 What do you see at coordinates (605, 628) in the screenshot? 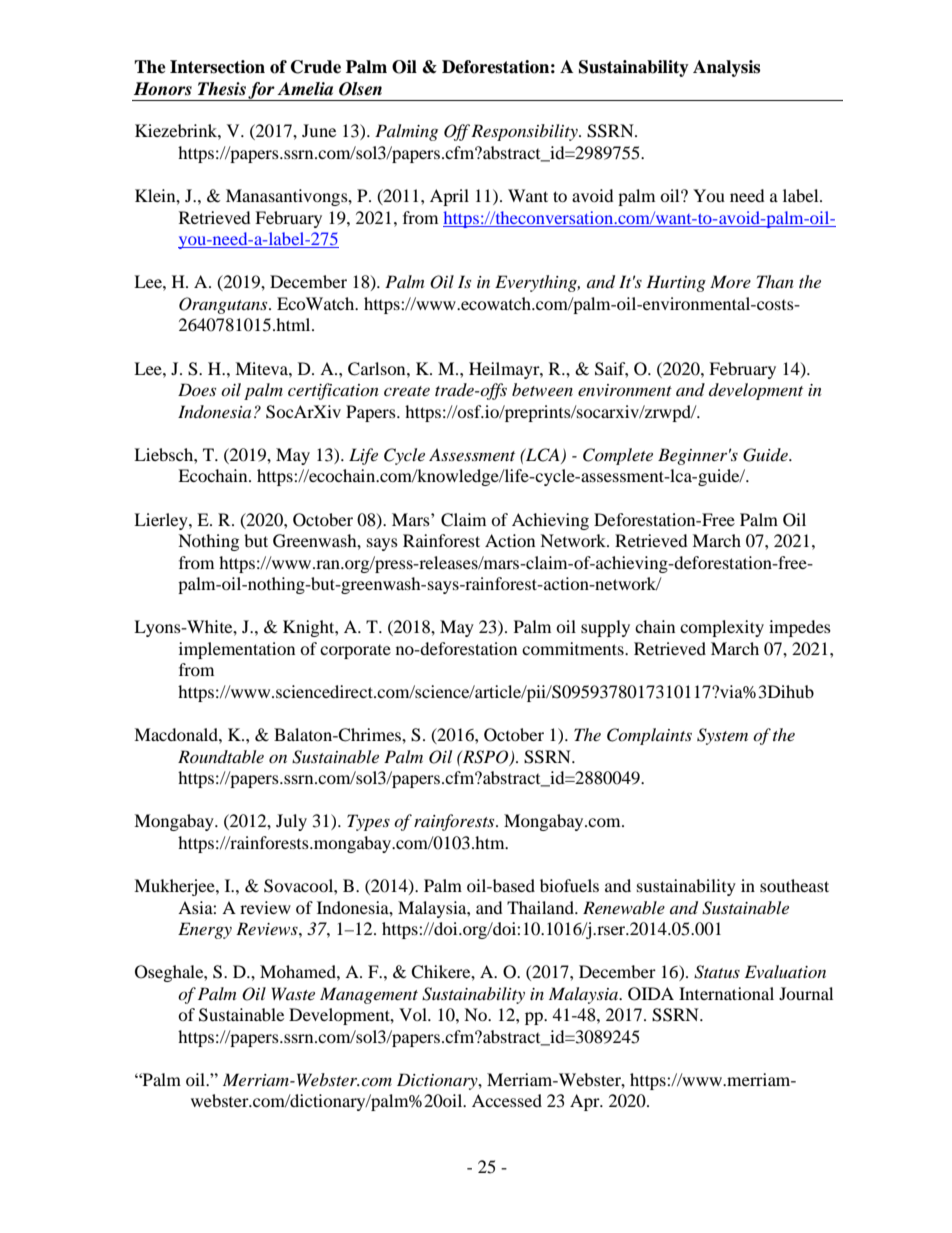
I see `supply` at bounding box center [605, 628].
